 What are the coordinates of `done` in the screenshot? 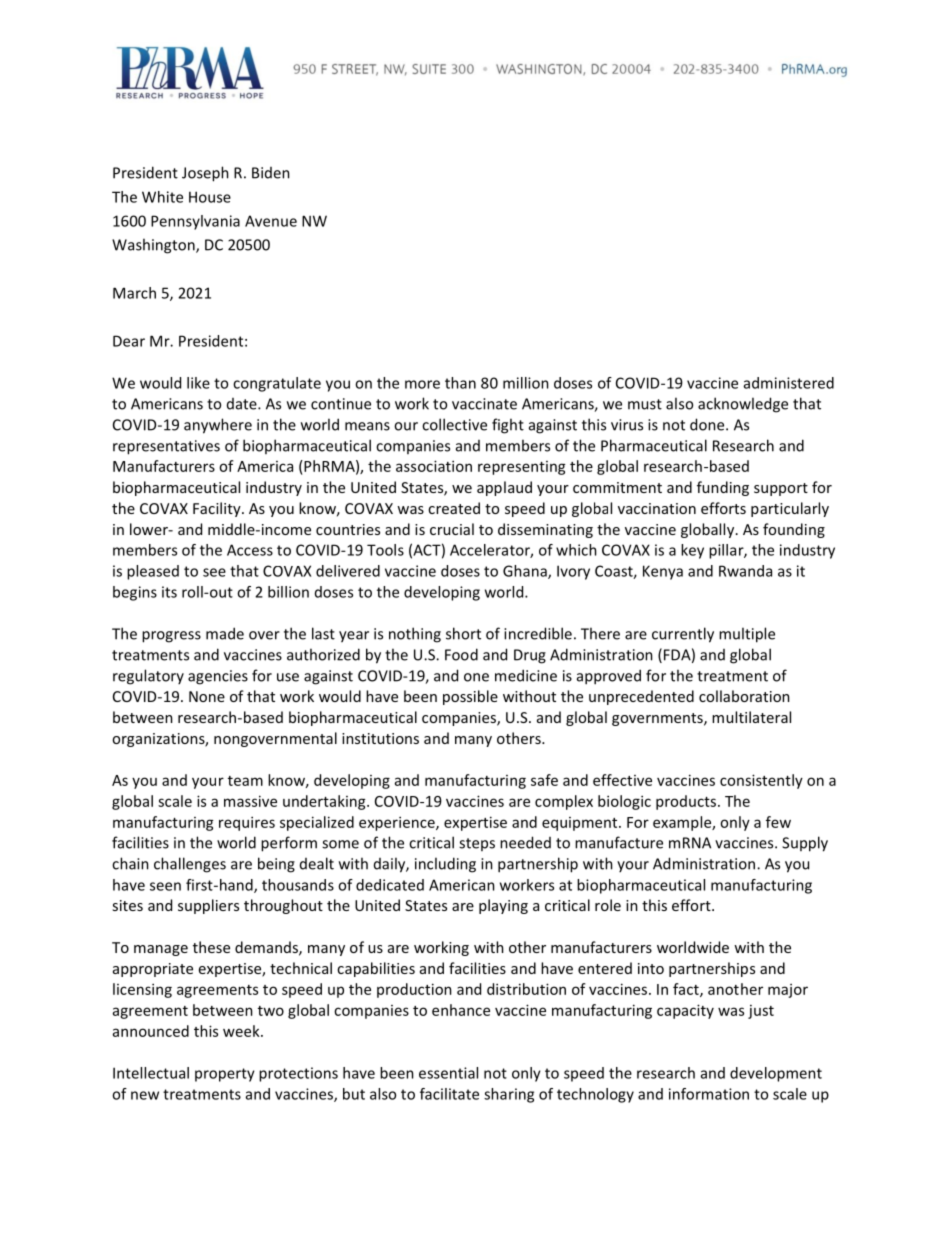 It's located at (708, 424).
